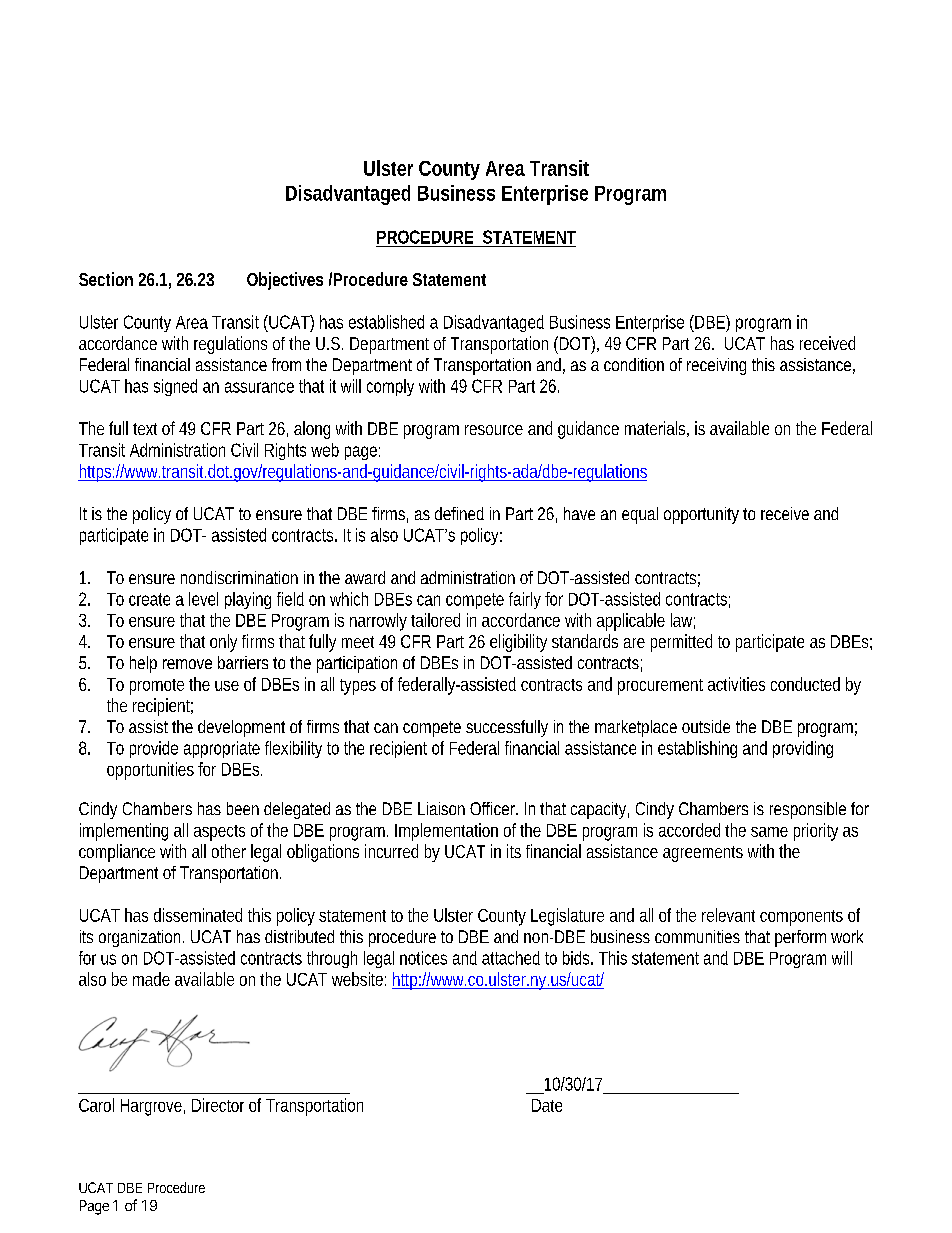  I want to click on text, so click(145, 429).
